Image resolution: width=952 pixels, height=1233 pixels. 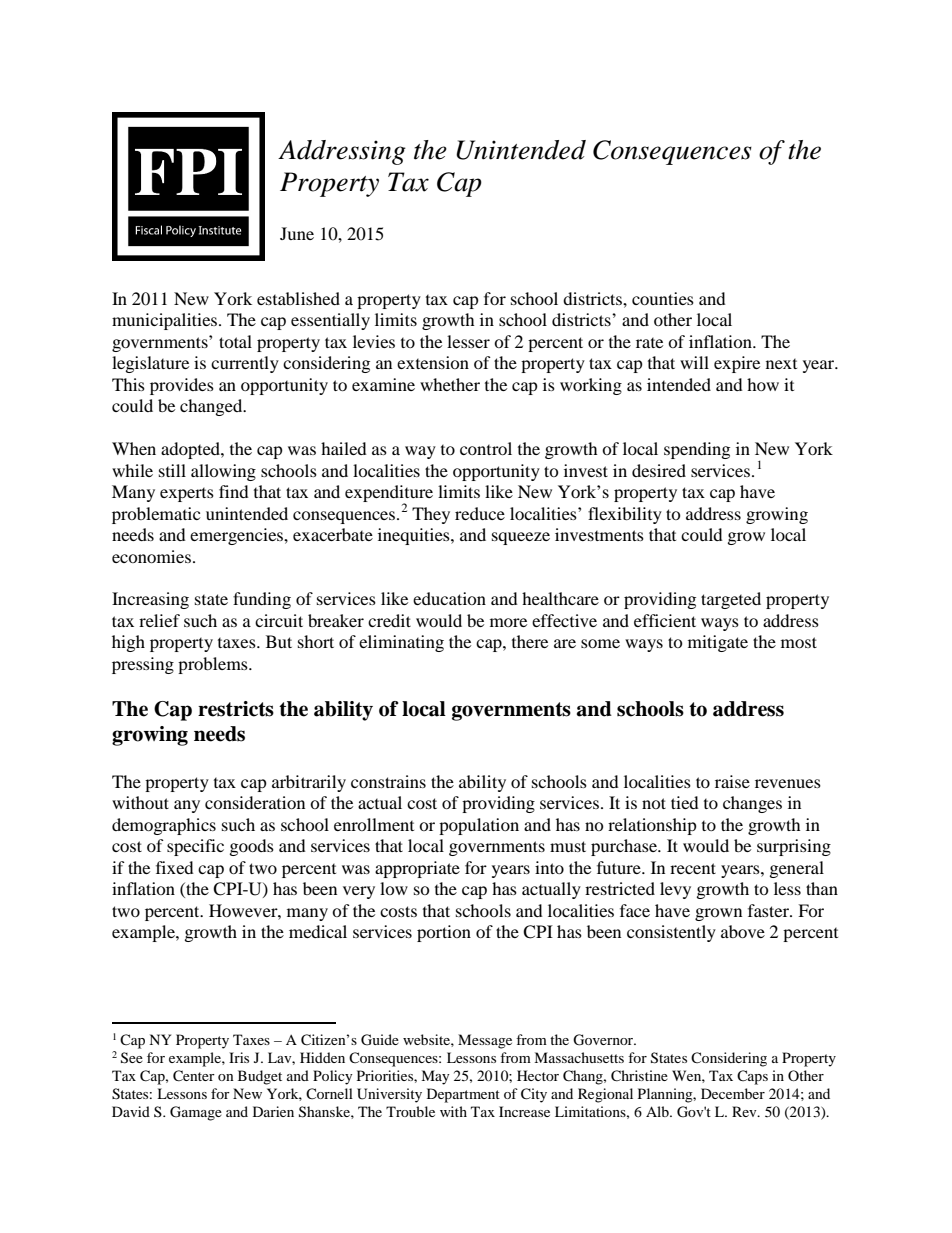 I want to click on targeted, so click(x=731, y=600).
